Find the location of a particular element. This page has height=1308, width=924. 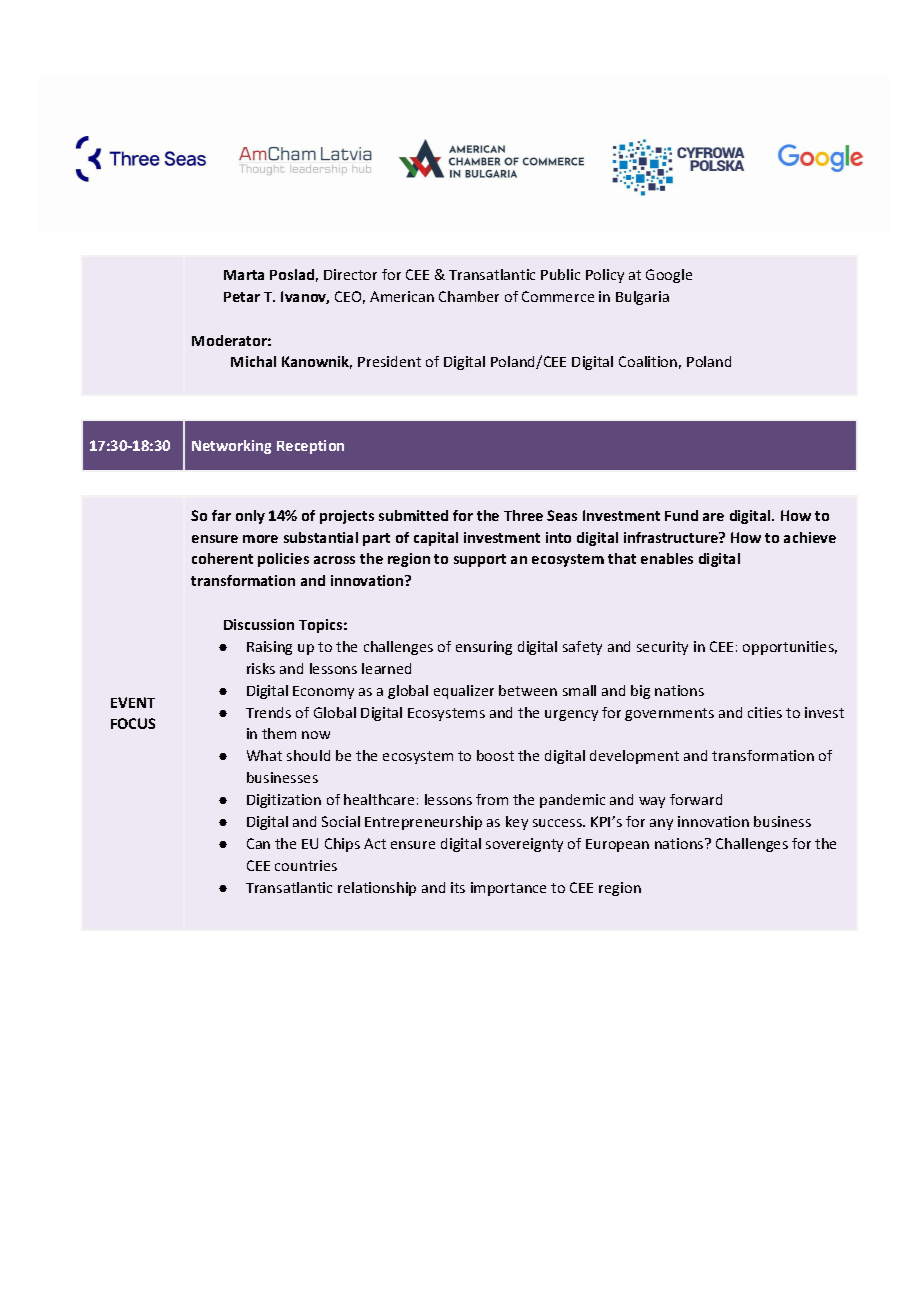

Chamber is located at coordinates (469, 296).
